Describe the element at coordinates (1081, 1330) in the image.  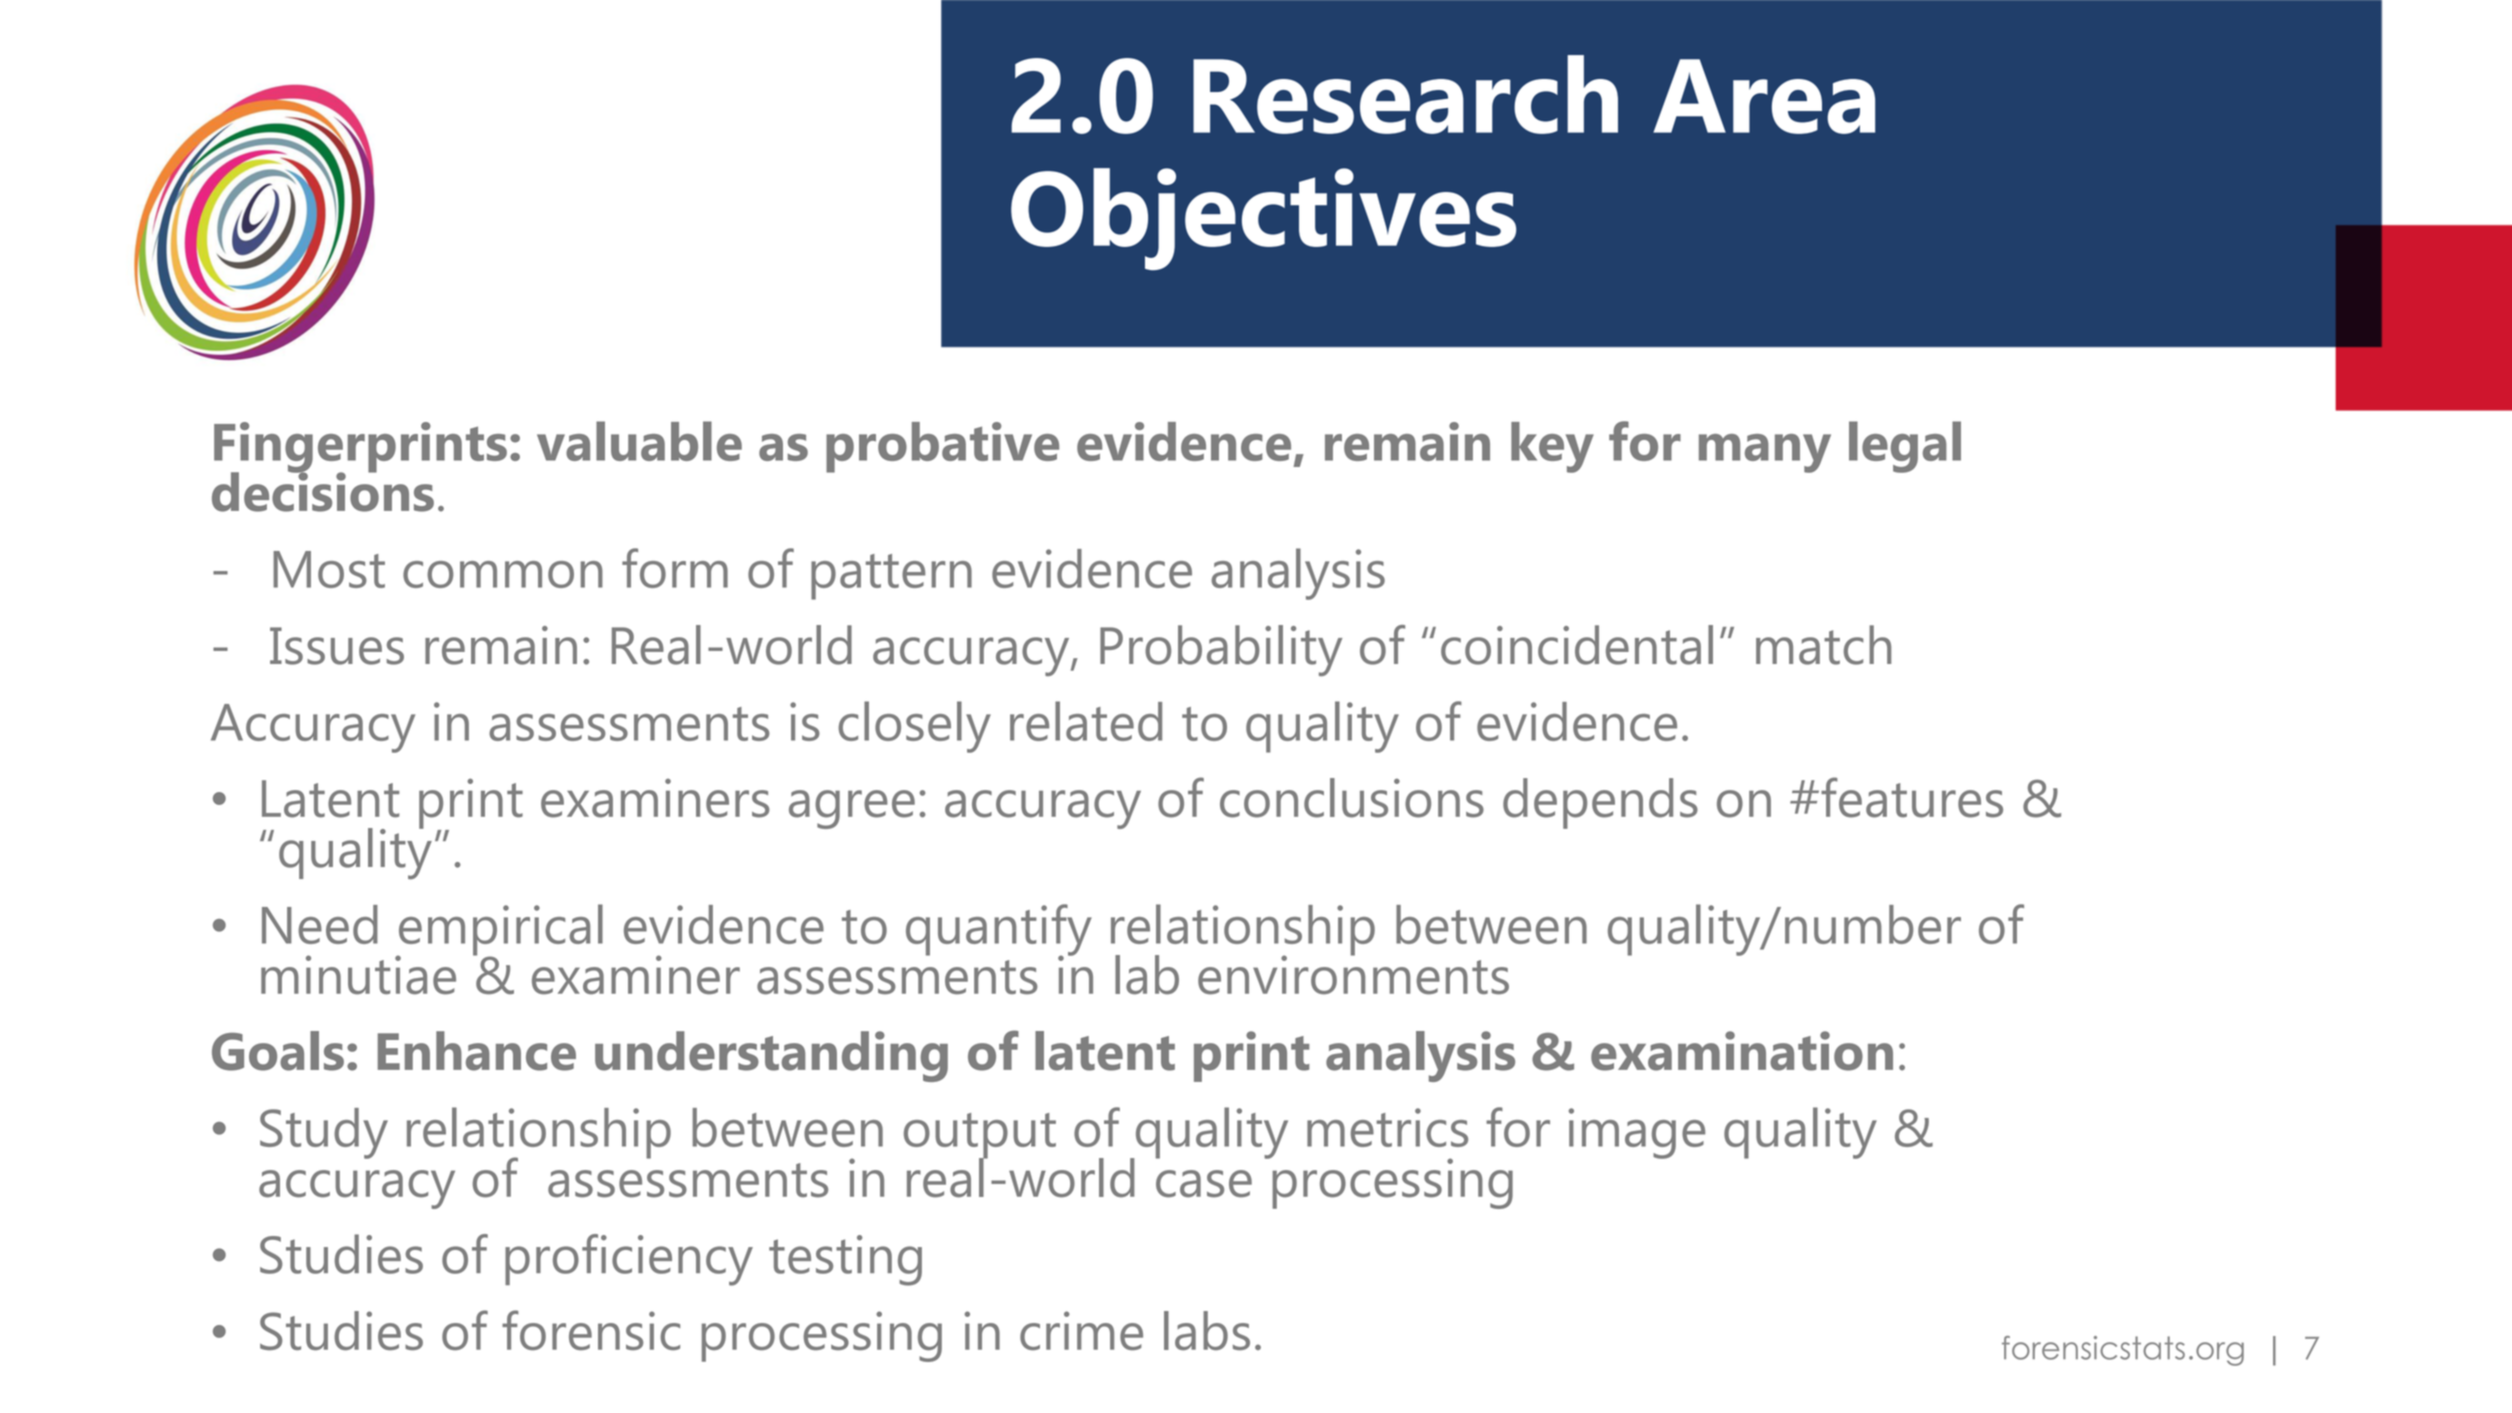
I see `crime` at that location.
